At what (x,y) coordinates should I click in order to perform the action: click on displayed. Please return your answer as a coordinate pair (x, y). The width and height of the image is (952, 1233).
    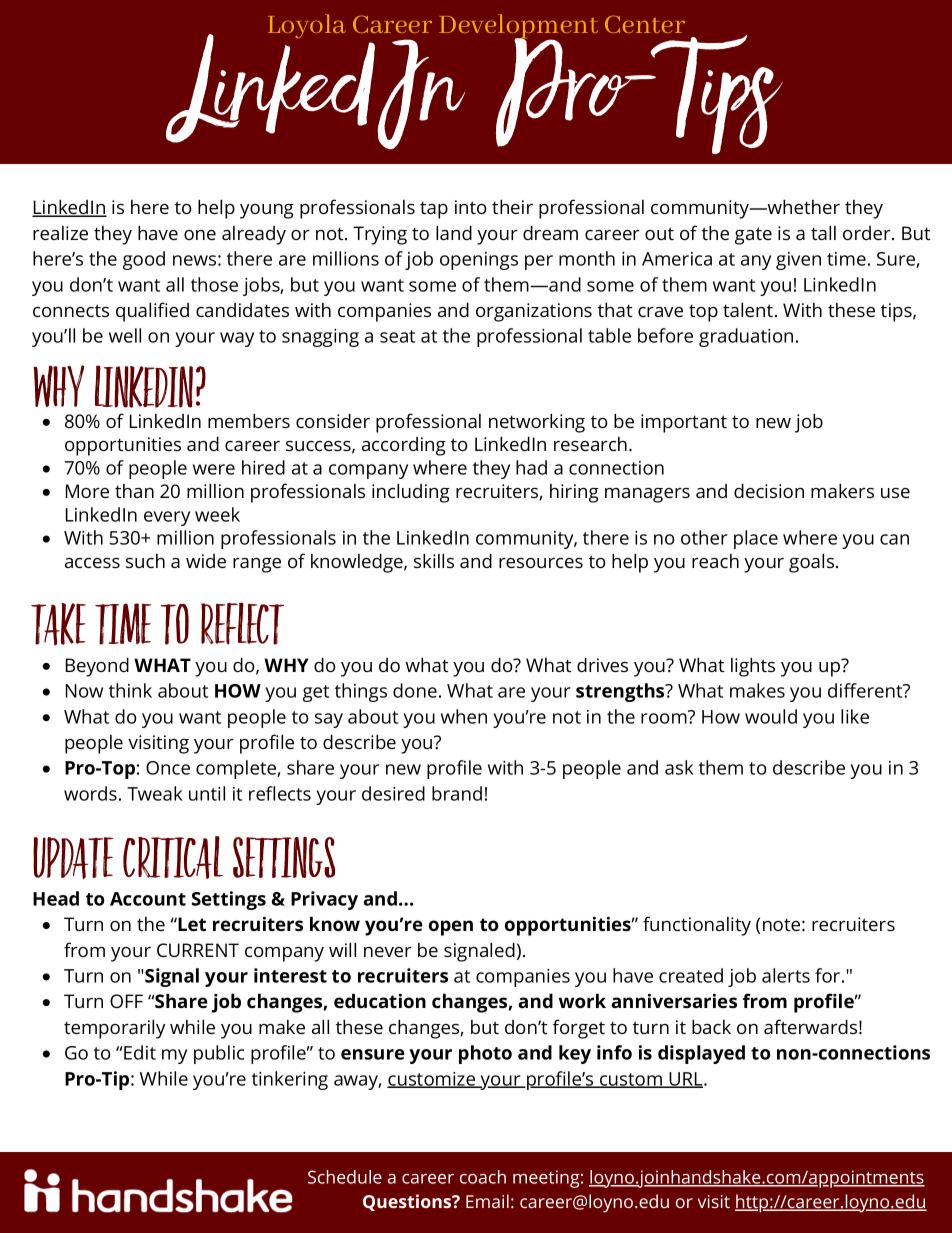
    Looking at the image, I should click on (701, 1054).
